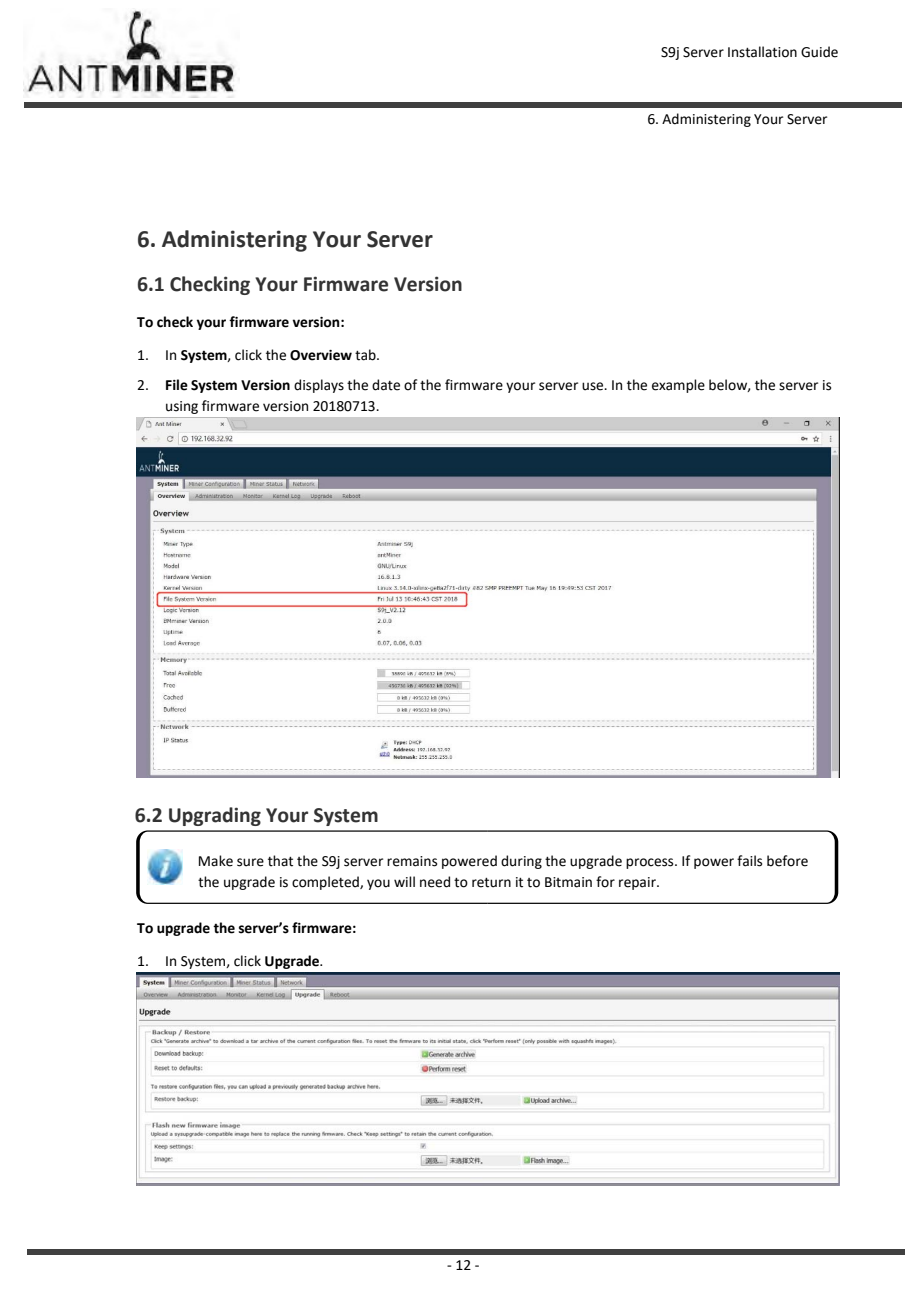 The image size is (924, 1308). I want to click on sure, so click(250, 862).
